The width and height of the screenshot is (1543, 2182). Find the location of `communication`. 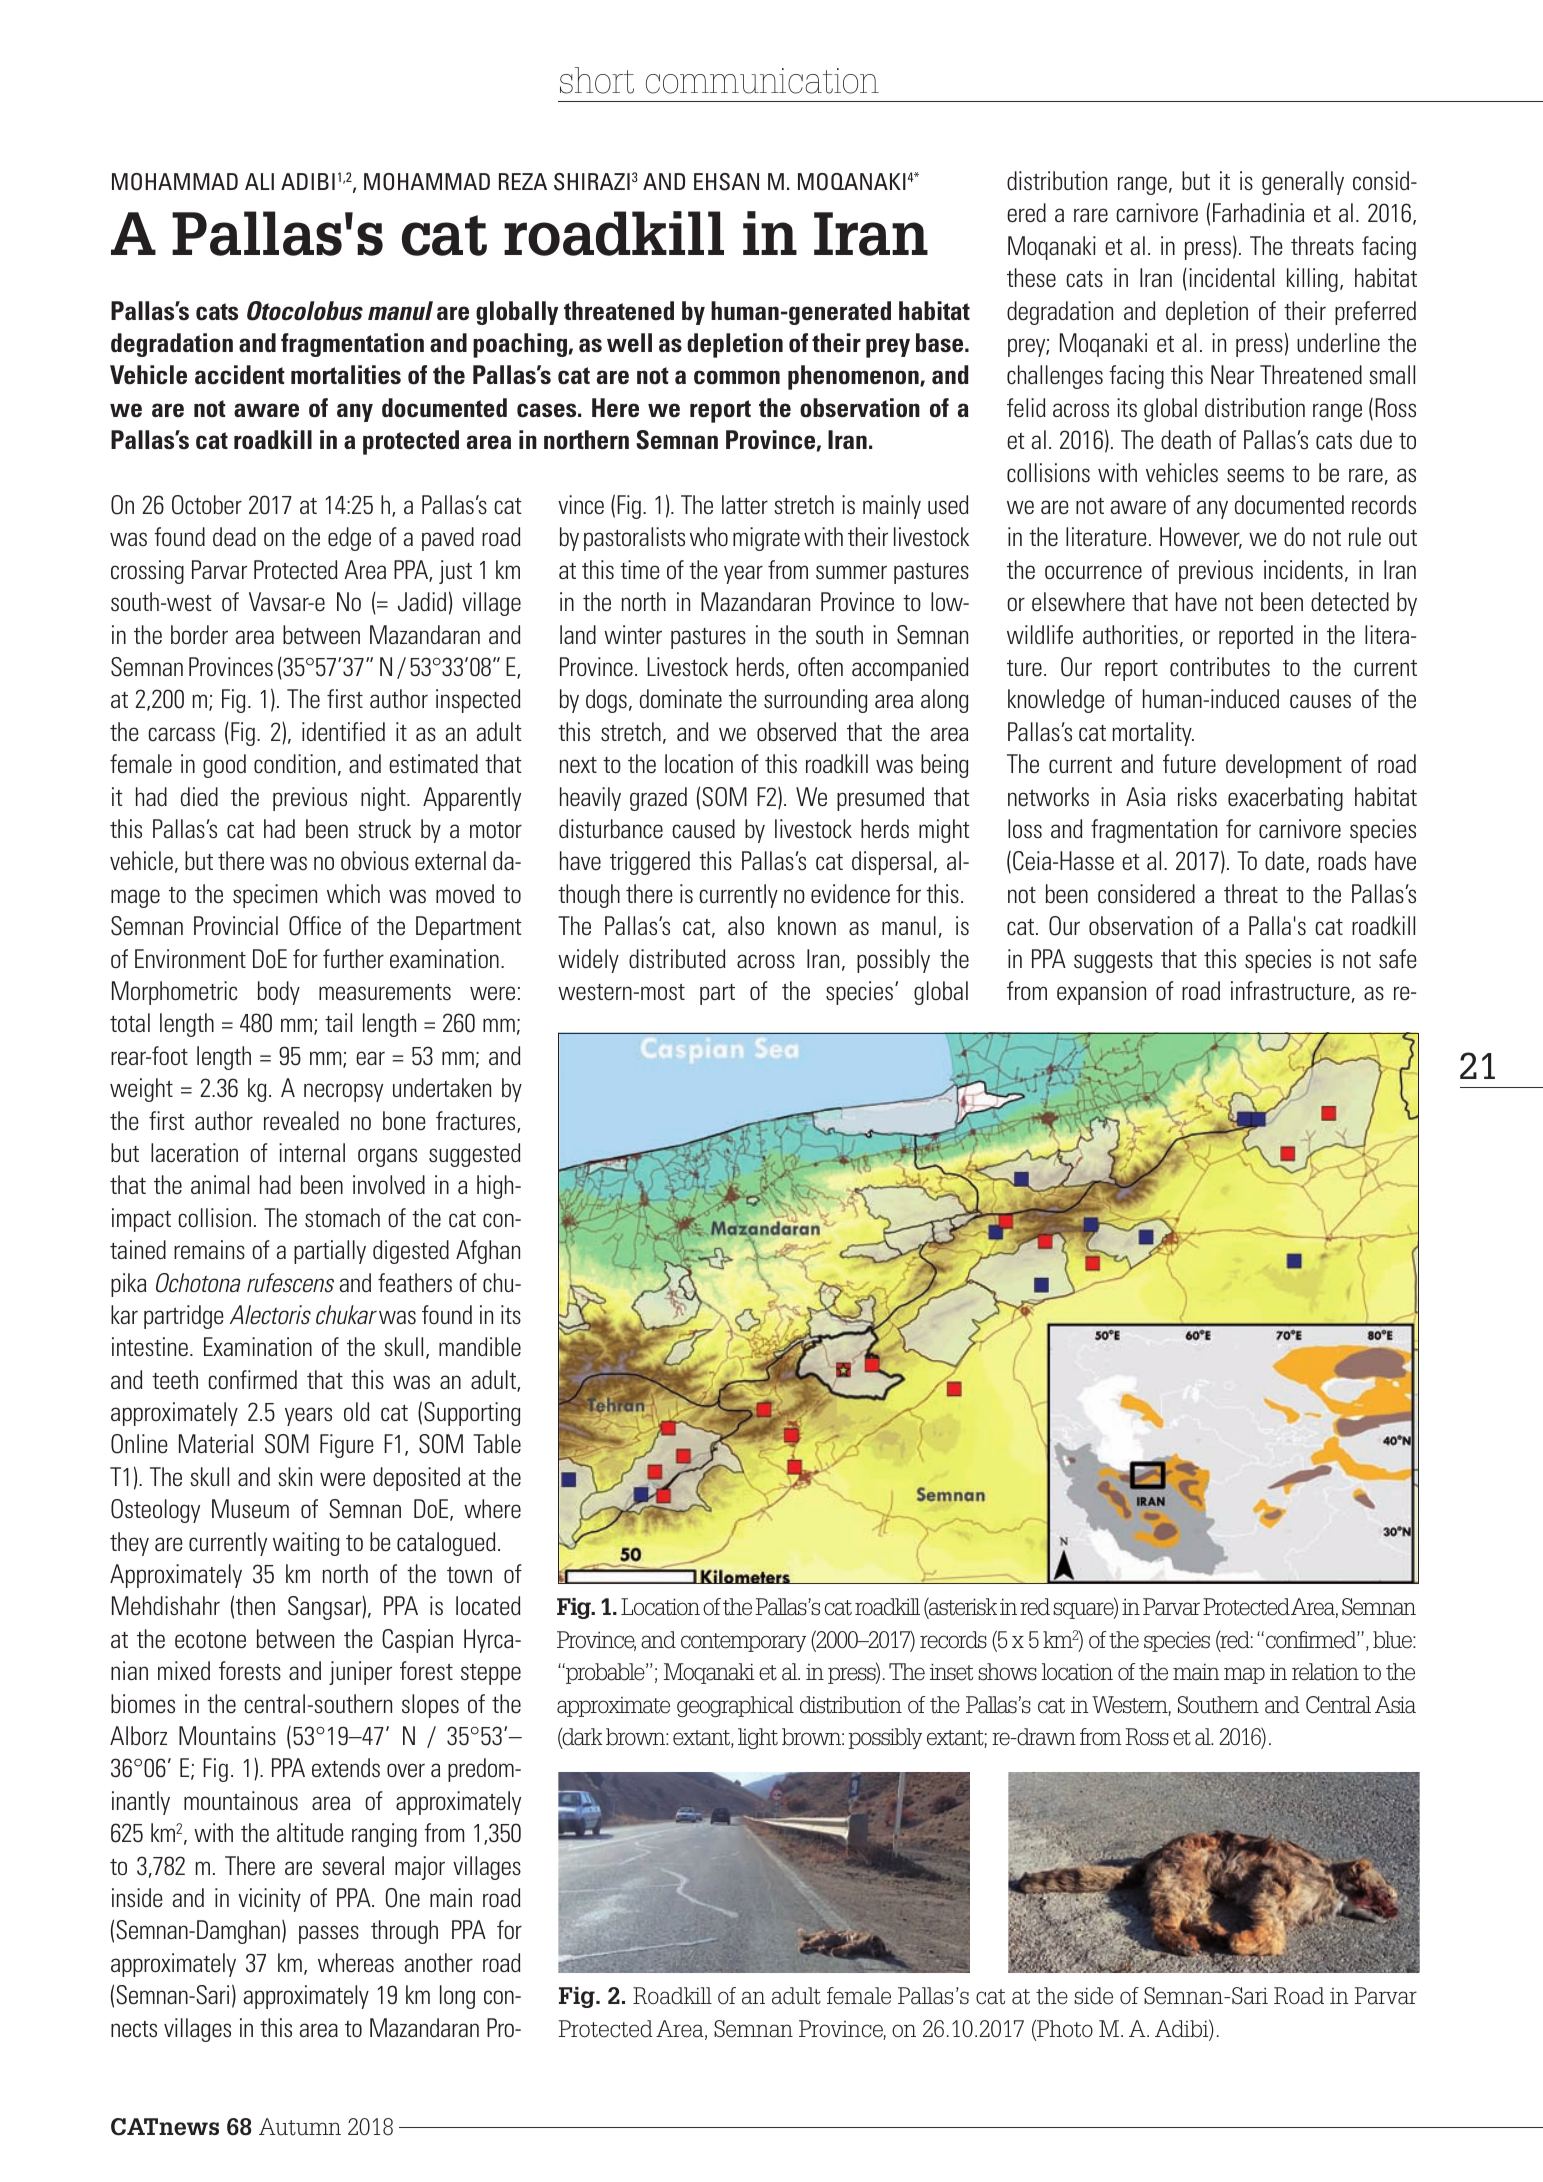

communication is located at coordinates (762, 81).
